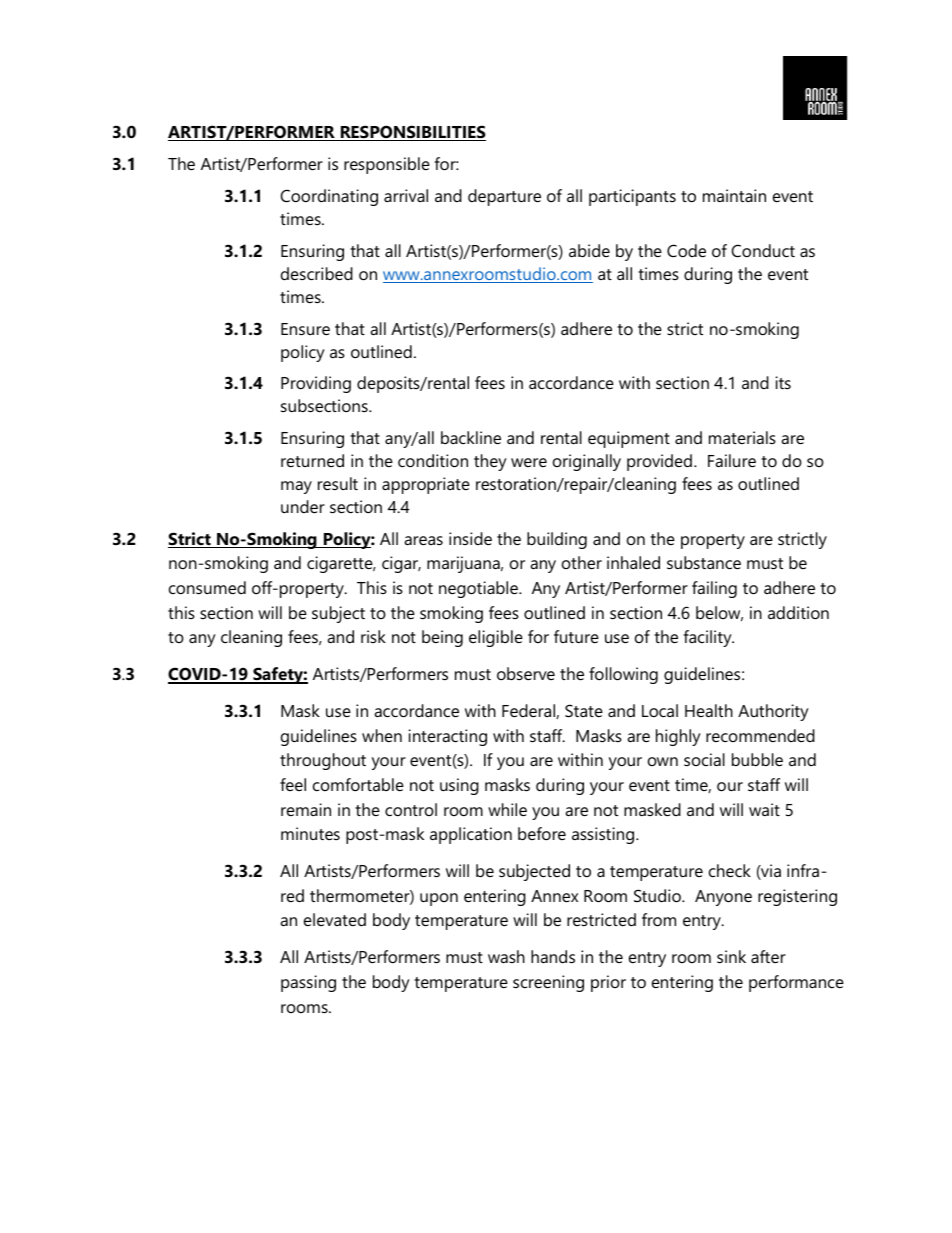  What do you see at coordinates (329, 197) in the image?
I see `Coordinating` at bounding box center [329, 197].
